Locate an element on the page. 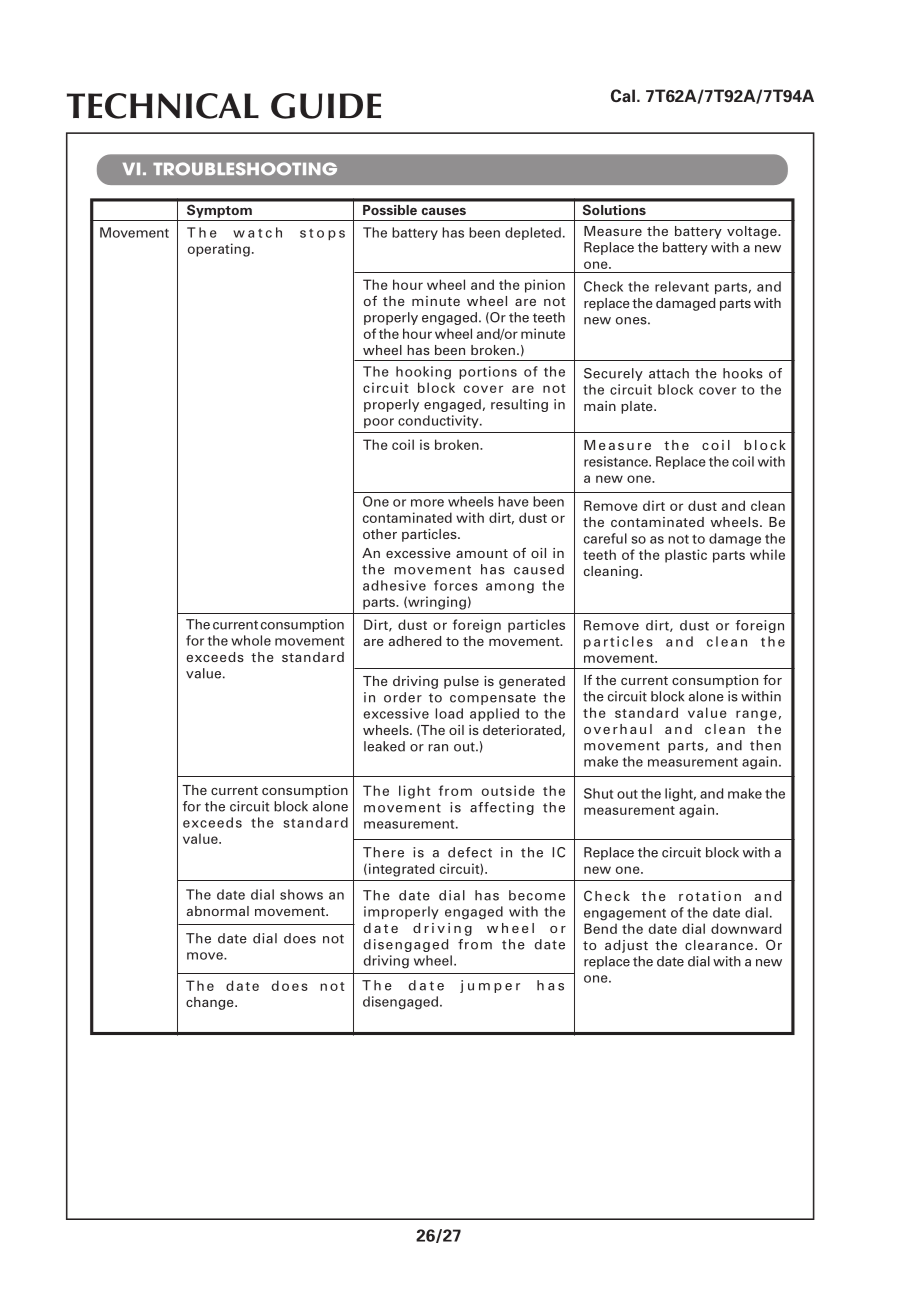  voltage is located at coordinates (753, 232).
